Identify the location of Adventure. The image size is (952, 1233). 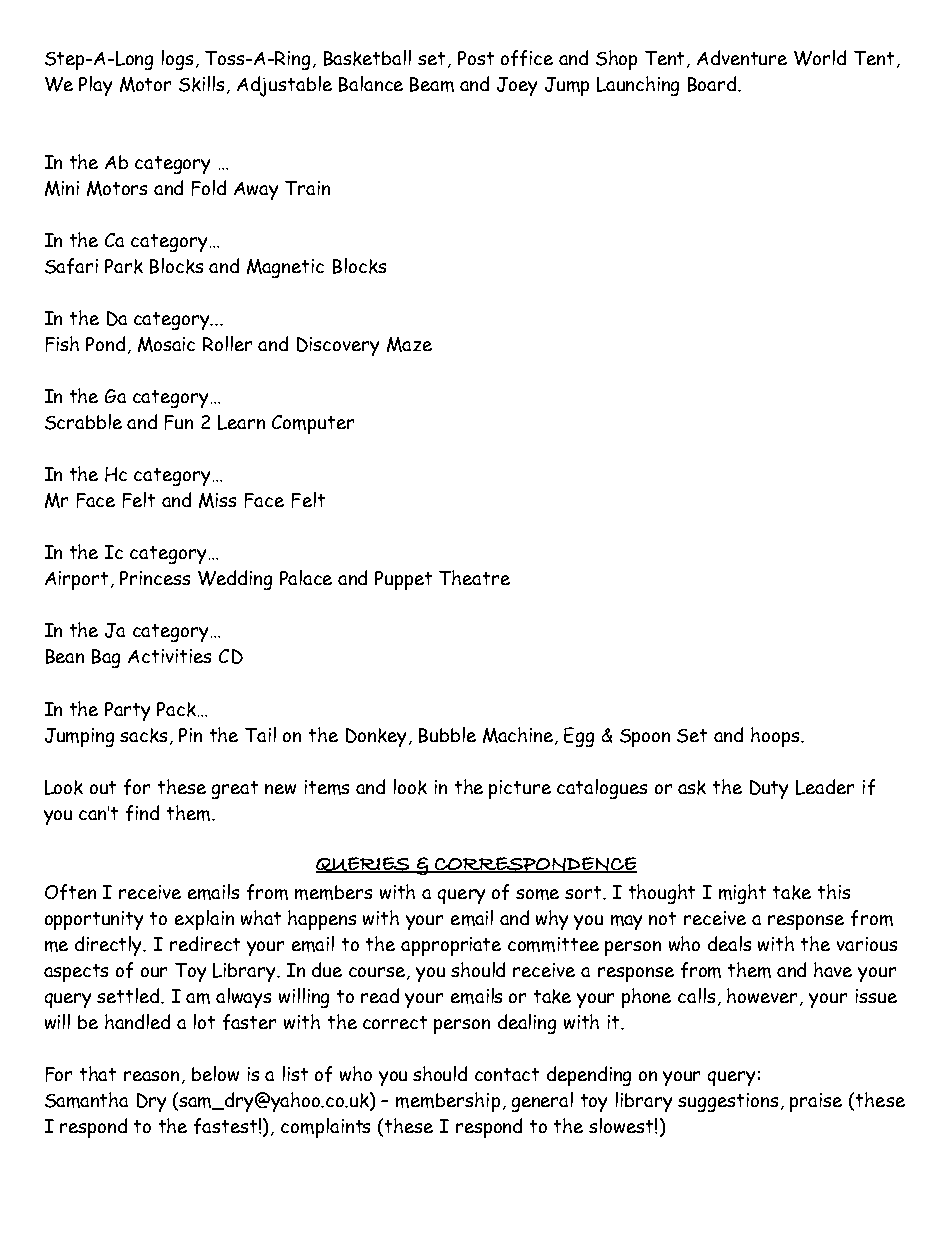
(742, 57).
